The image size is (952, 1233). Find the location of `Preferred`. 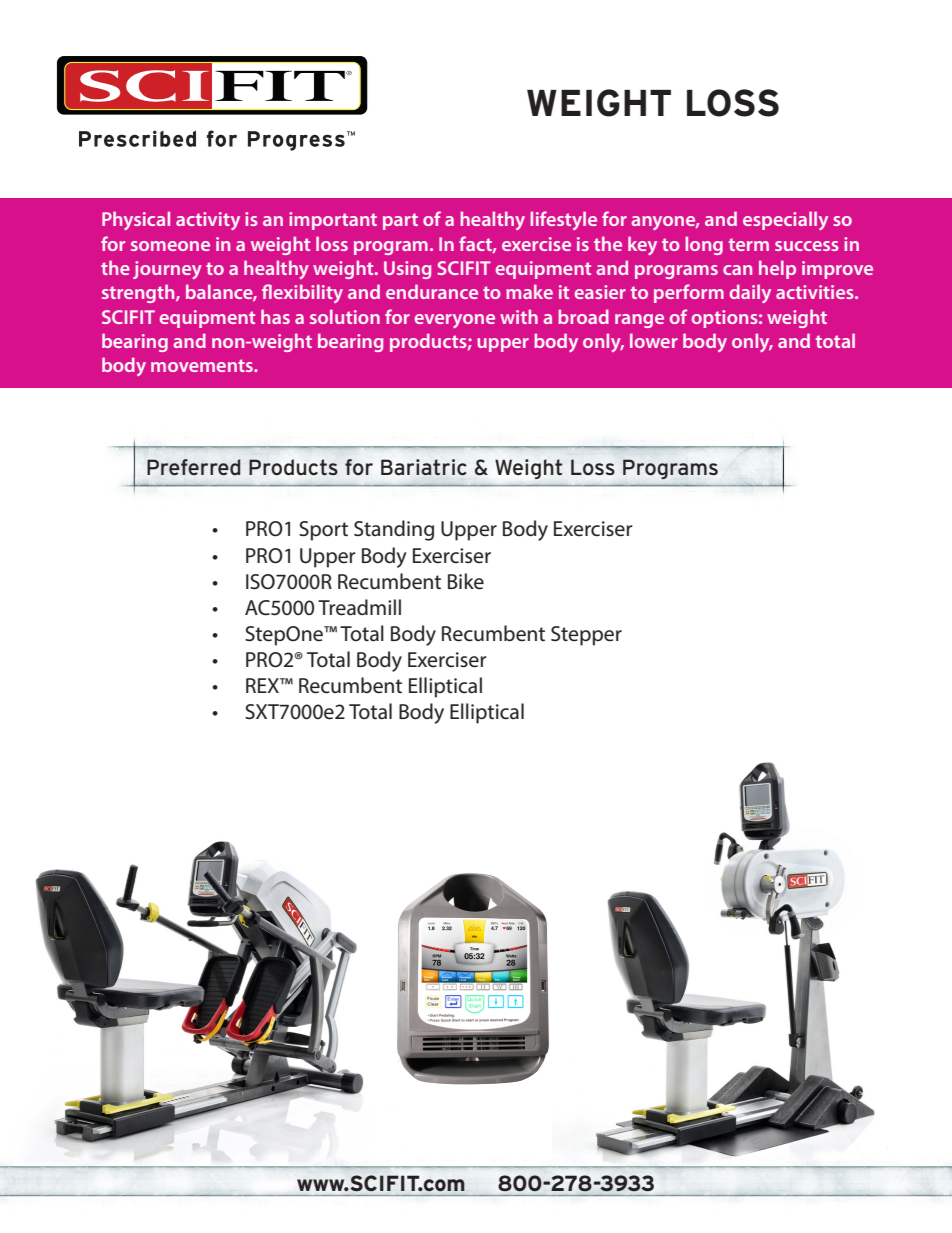

Preferred is located at coordinates (193, 467).
